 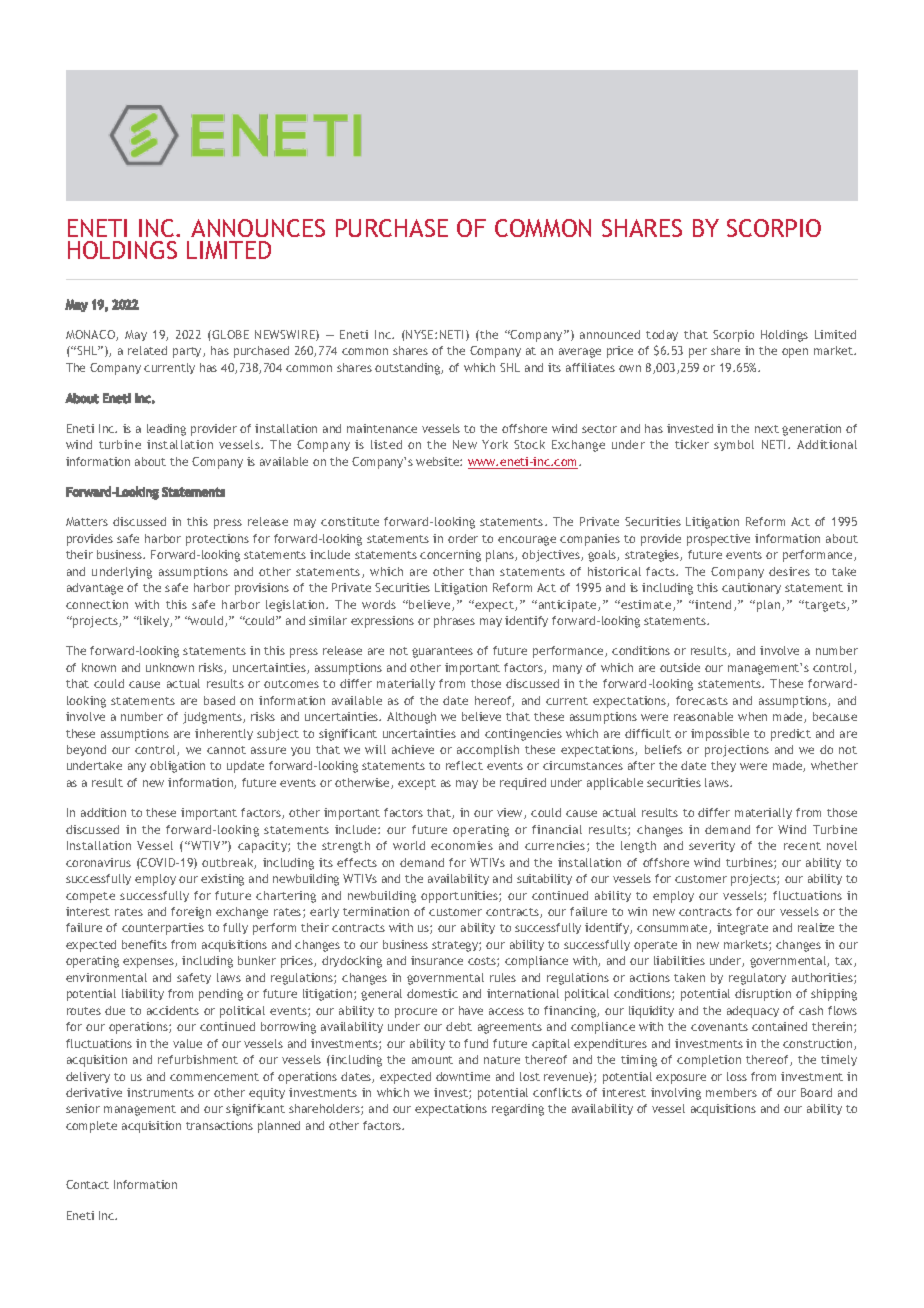 I want to click on ANNOUNCES, so click(x=258, y=228).
